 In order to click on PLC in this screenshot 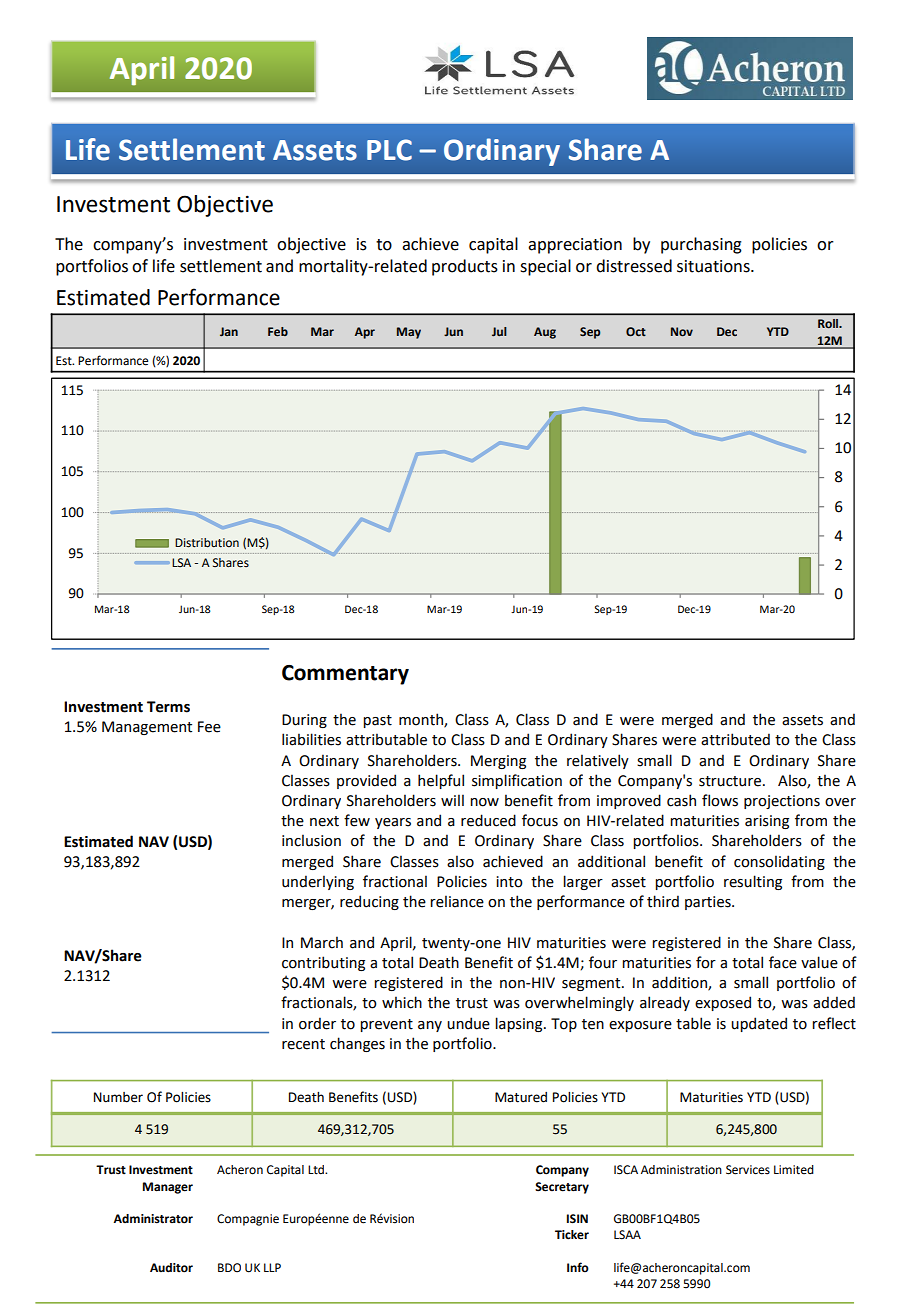, I will do `click(389, 150)`.
